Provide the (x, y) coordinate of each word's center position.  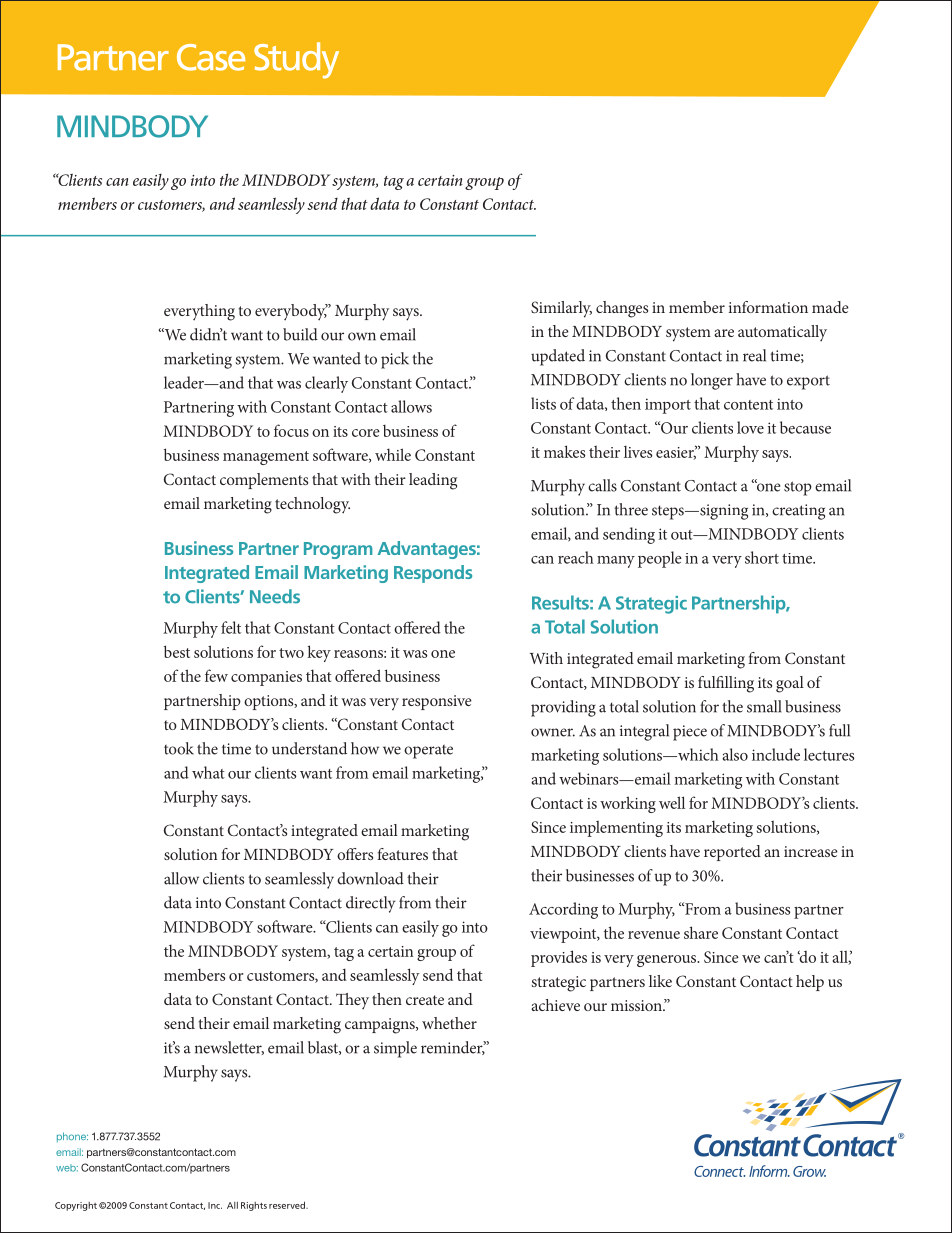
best (177, 651)
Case (211, 57)
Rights (254, 1206)
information (768, 307)
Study (296, 60)
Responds (433, 574)
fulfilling (726, 684)
